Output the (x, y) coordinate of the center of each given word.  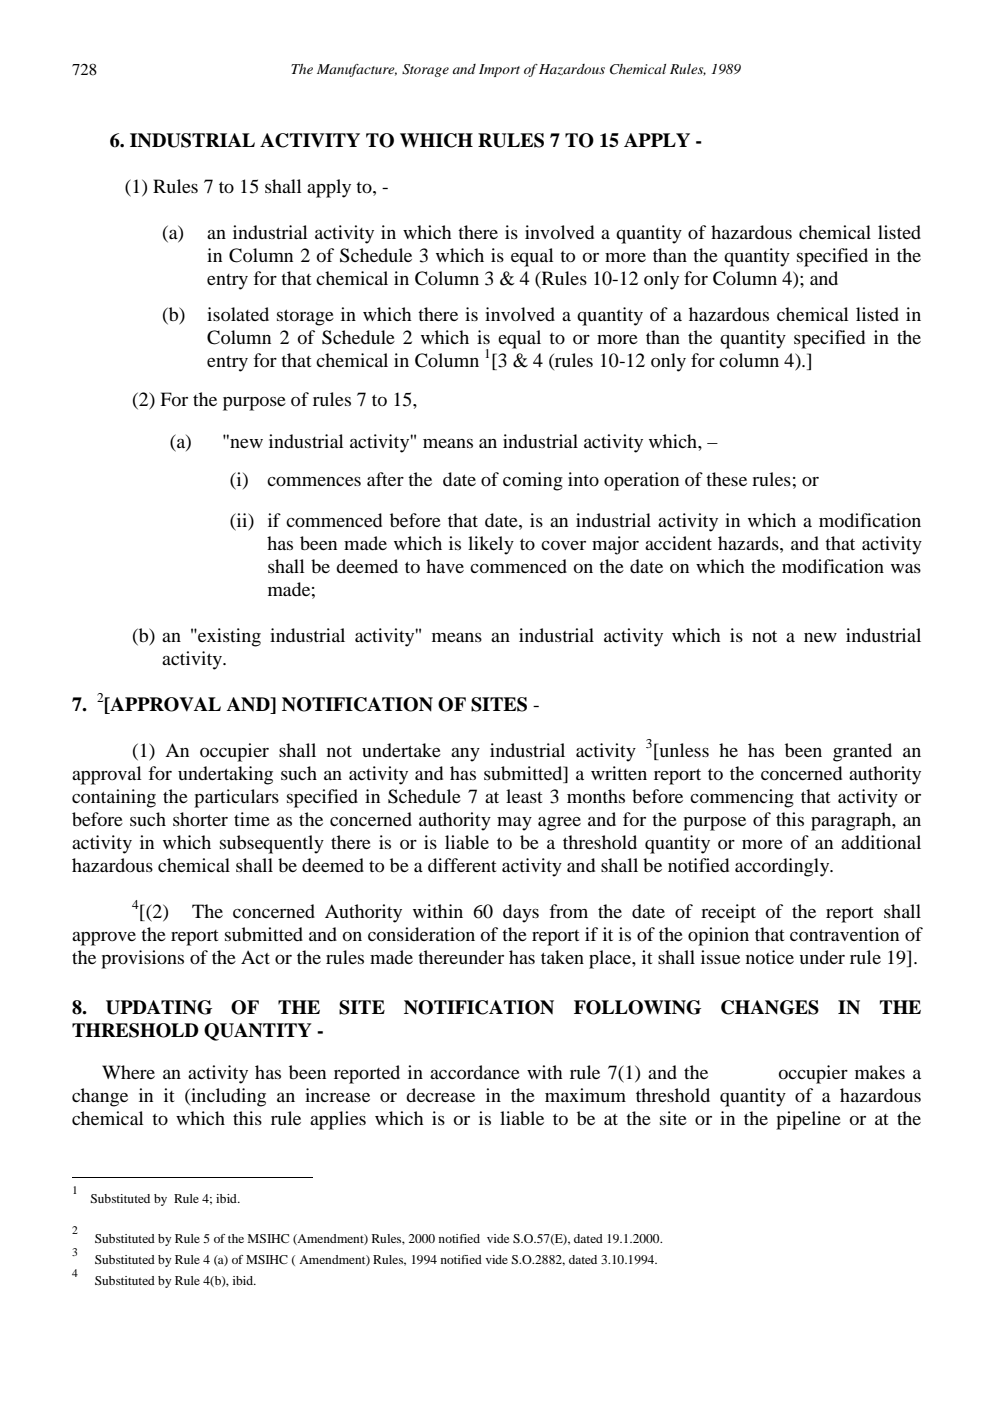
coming (533, 481)
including (227, 1097)
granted (862, 752)
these (726, 479)
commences (314, 481)
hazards (749, 543)
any (465, 754)
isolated (238, 314)
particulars (236, 798)
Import (499, 70)
